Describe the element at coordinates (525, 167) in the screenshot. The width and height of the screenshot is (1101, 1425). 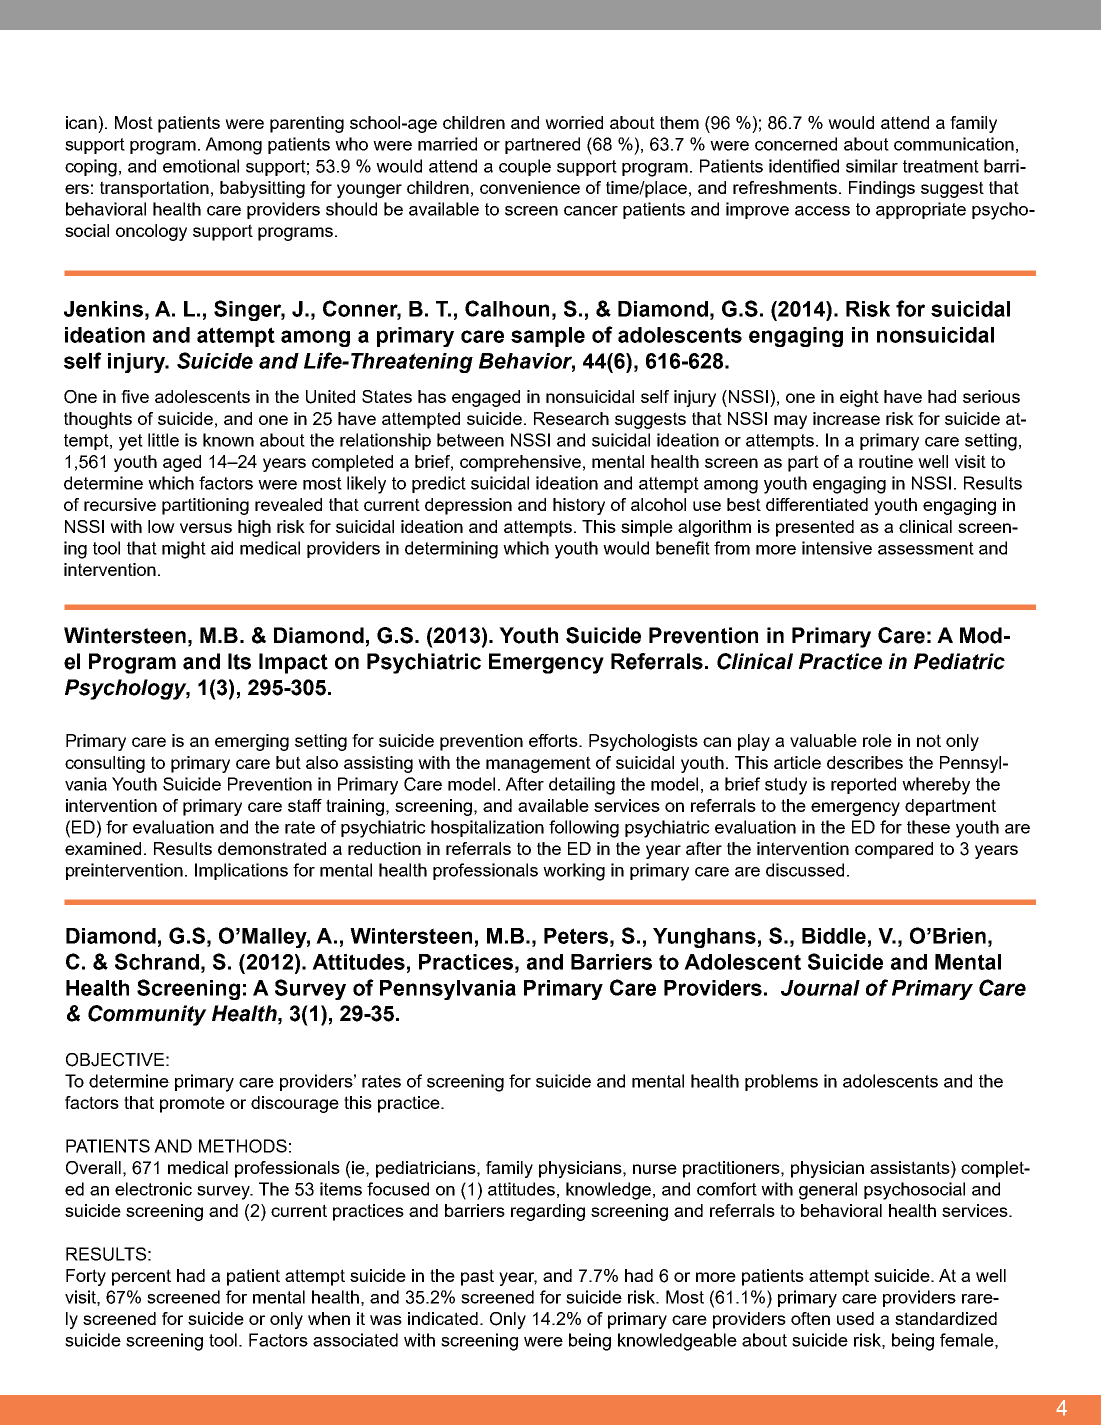
I see `couple` at that location.
